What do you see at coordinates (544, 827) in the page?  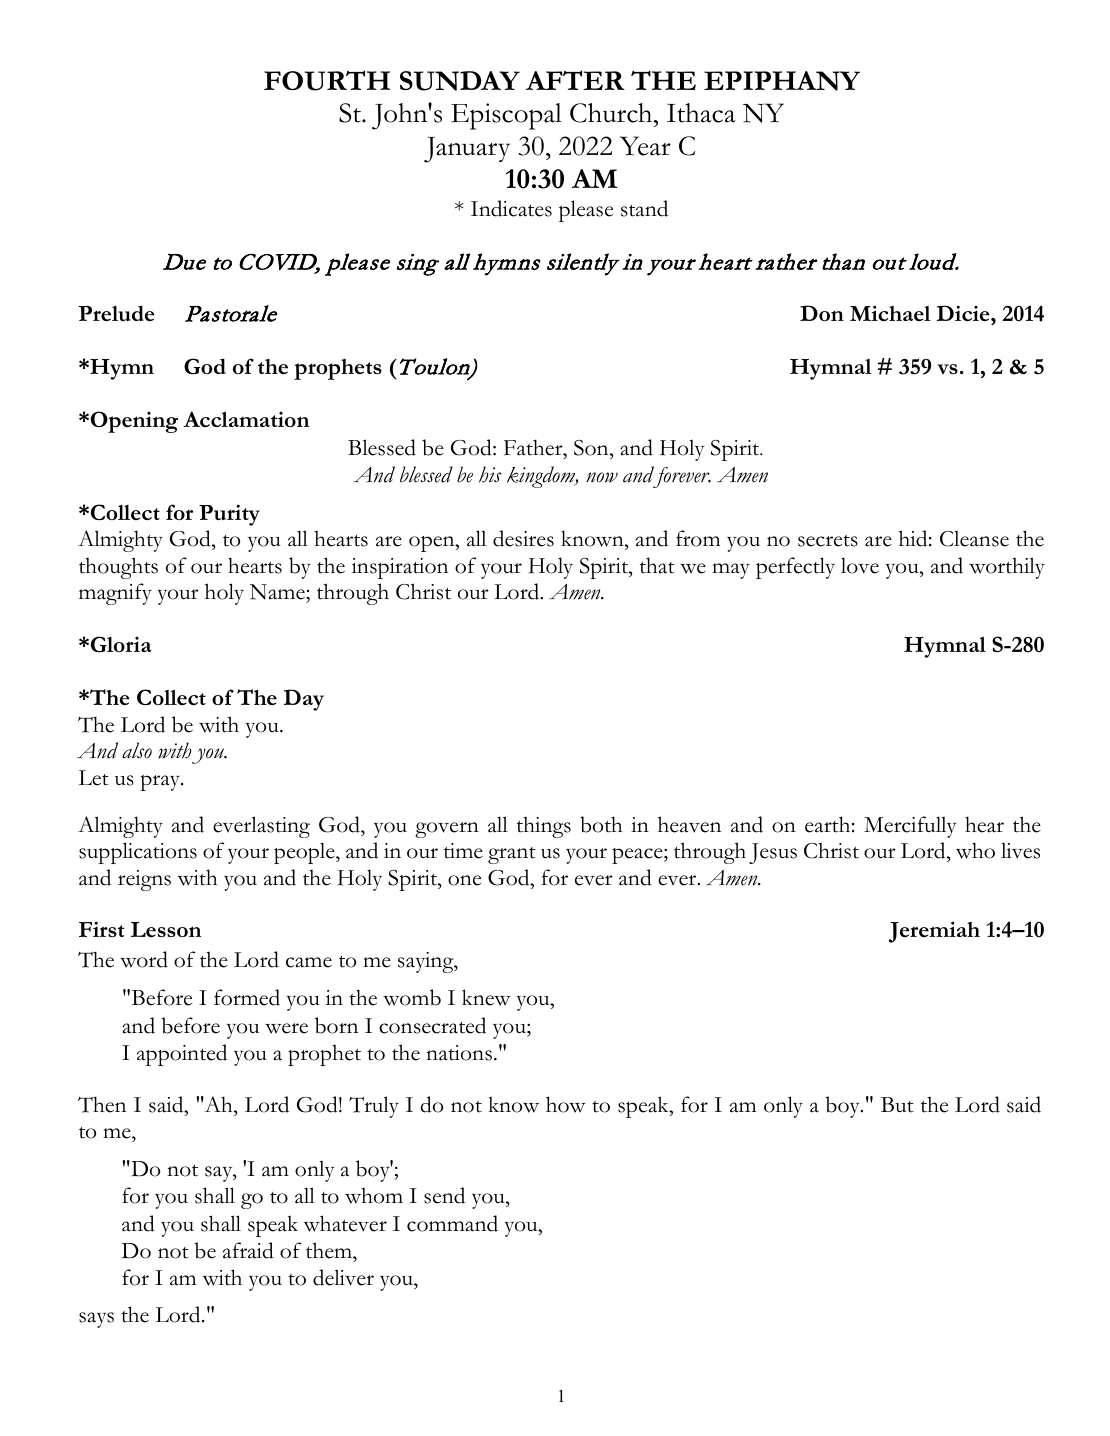 I see `things` at bounding box center [544, 827].
